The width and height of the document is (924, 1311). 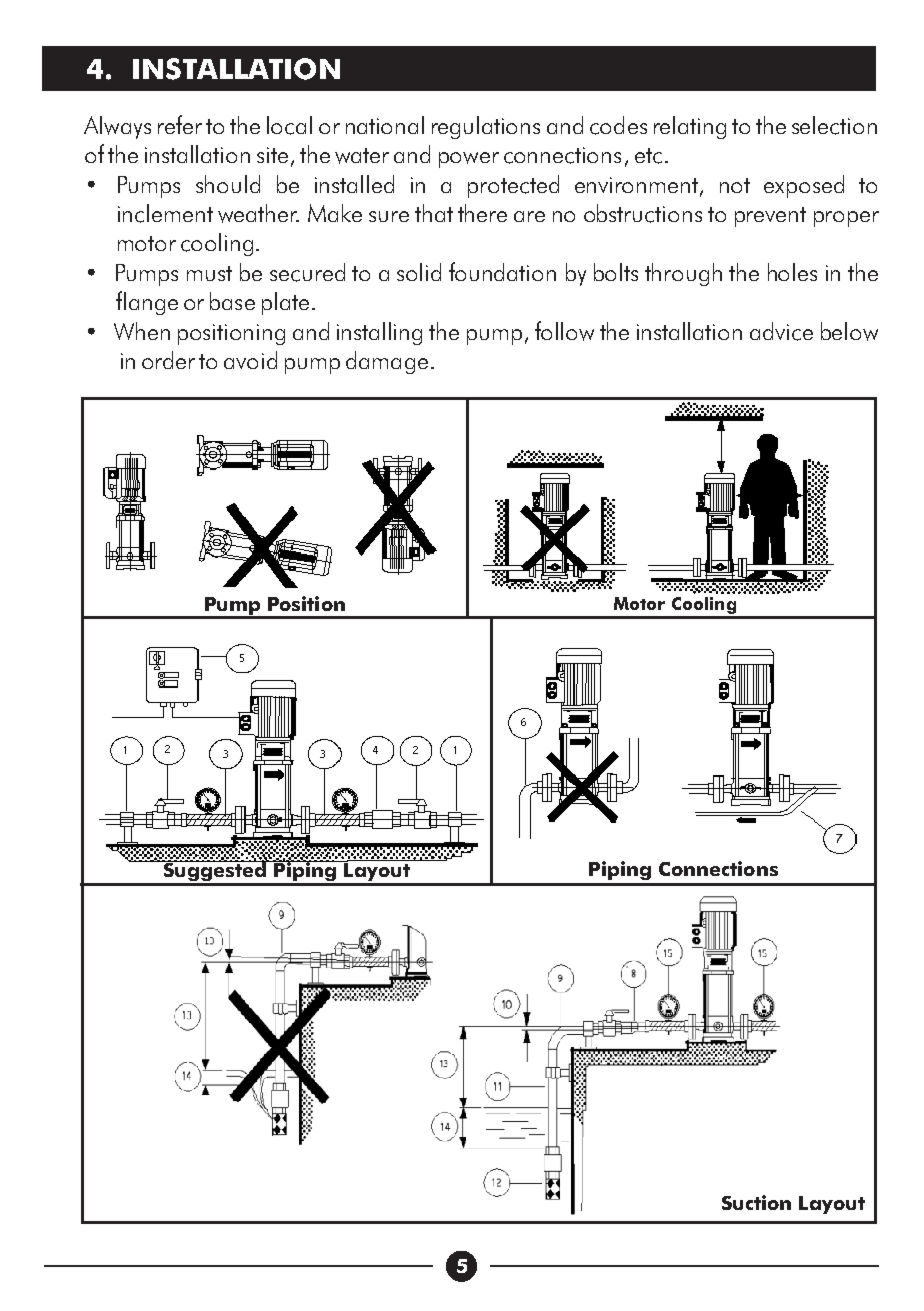 What do you see at coordinates (250, 360) in the document?
I see `avoid` at bounding box center [250, 360].
